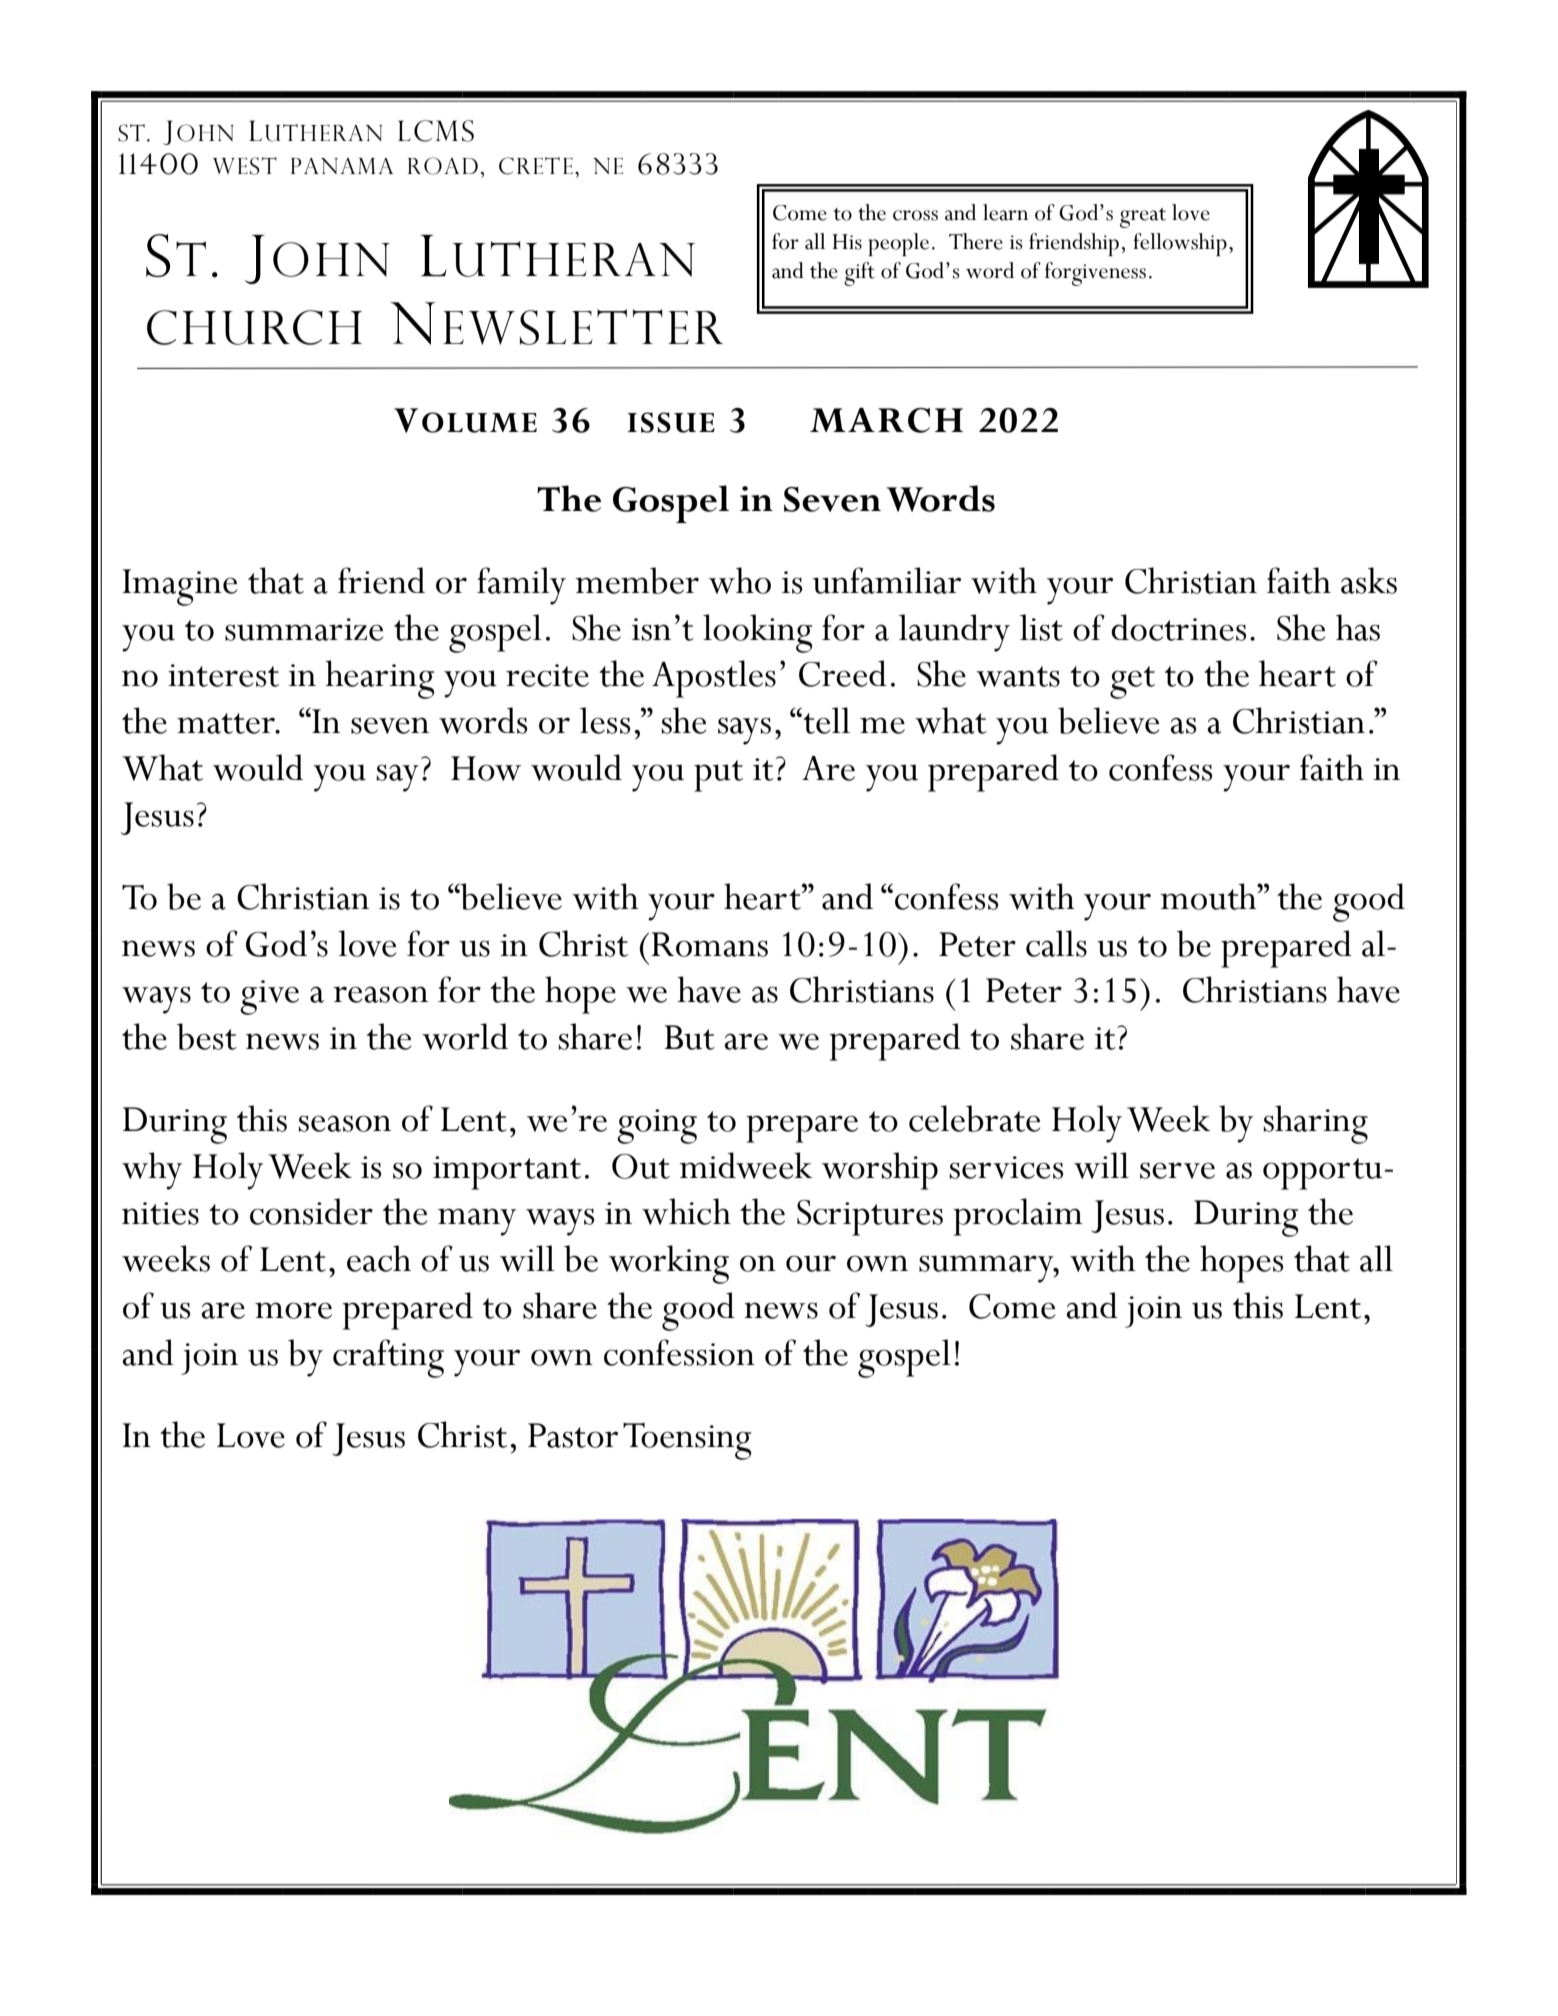 The height and width of the image is (2016, 1558). Describe the element at coordinates (344, 1123) in the image. I see `season` at that location.
